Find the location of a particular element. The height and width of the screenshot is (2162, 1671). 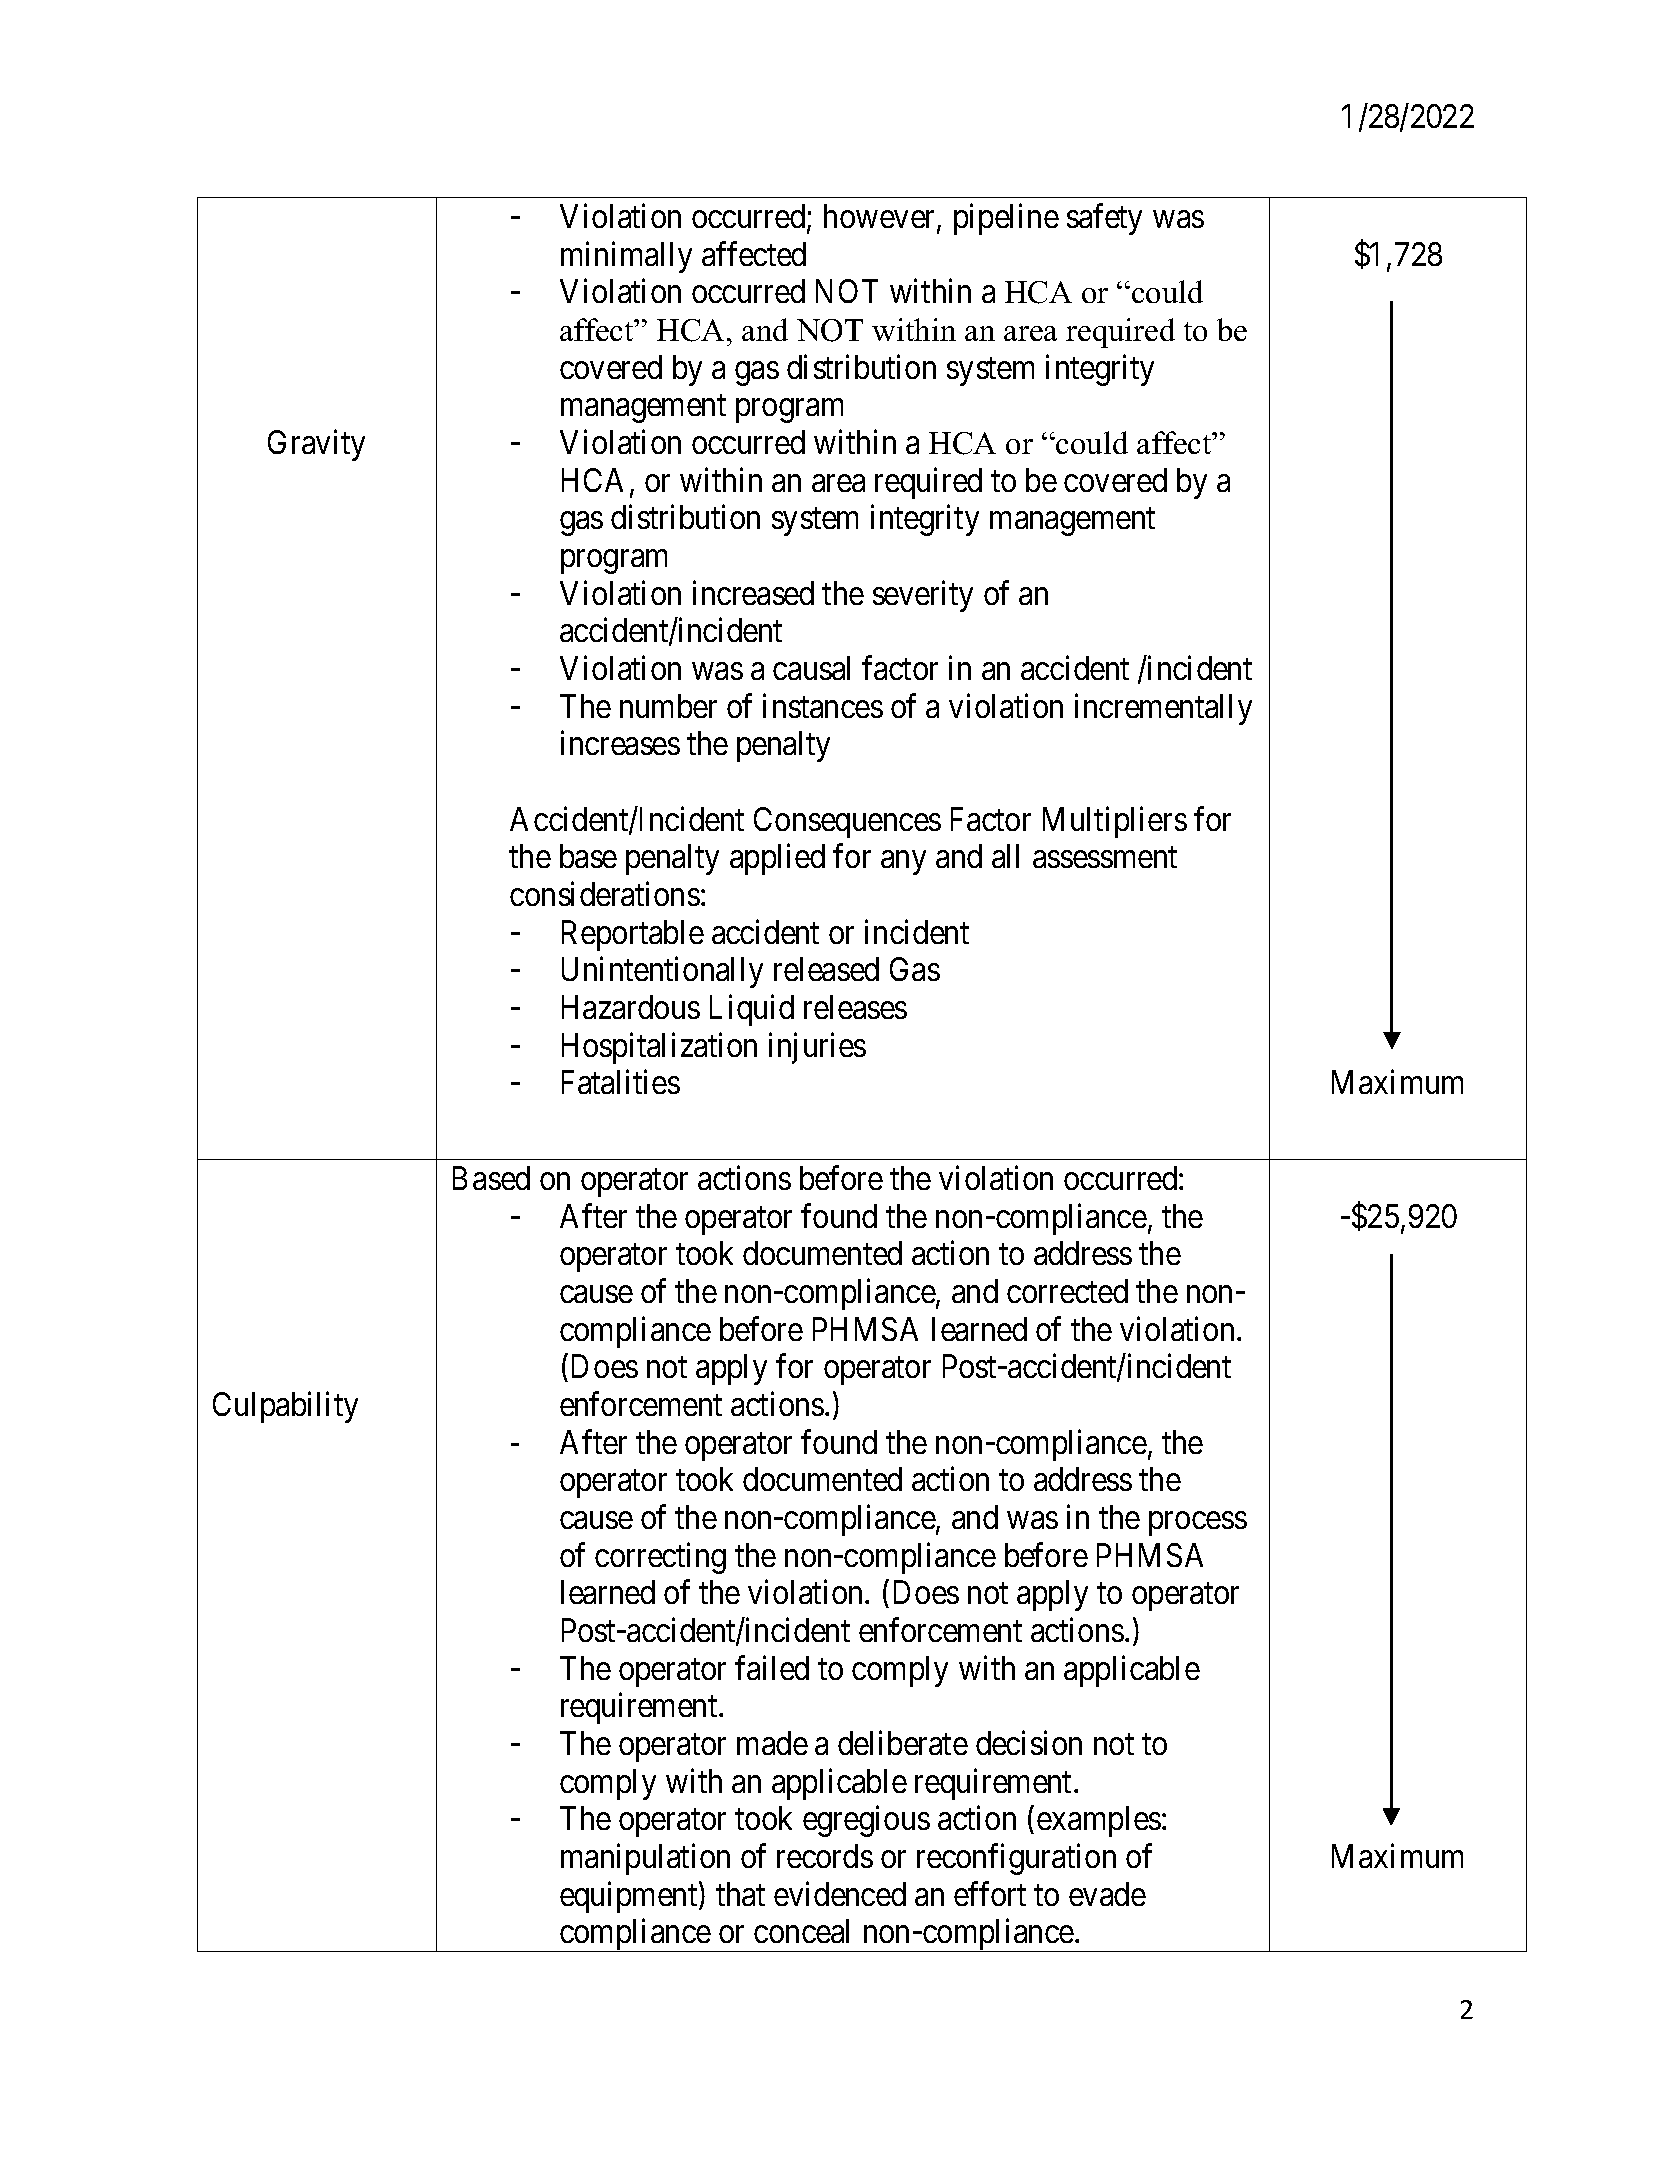

correcting is located at coordinates (660, 1558).
